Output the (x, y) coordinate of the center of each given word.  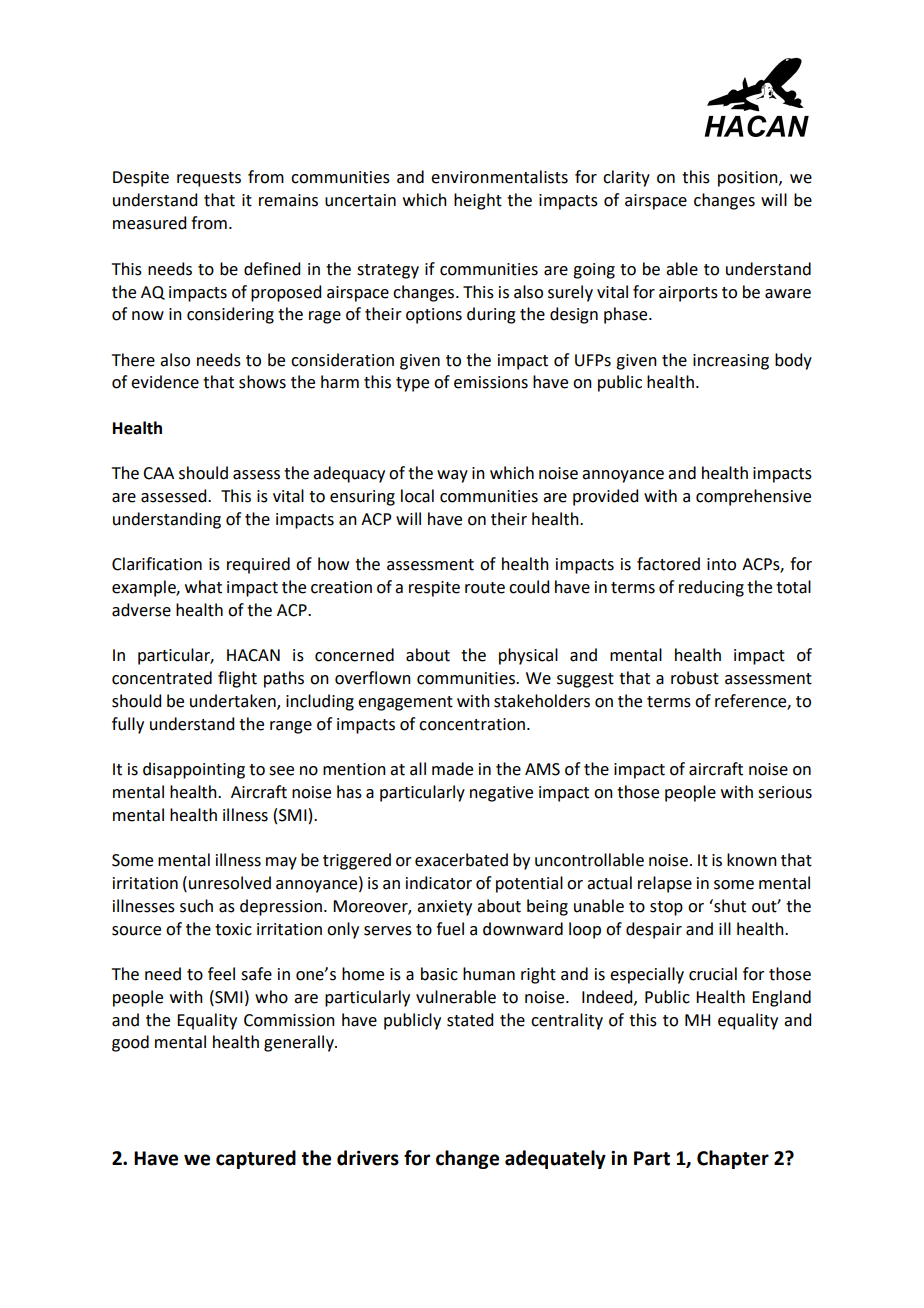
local (417, 496)
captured (256, 1159)
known (752, 860)
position (749, 179)
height (478, 201)
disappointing (194, 770)
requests (209, 179)
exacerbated (461, 860)
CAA (158, 473)
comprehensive (753, 497)
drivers (368, 1158)
